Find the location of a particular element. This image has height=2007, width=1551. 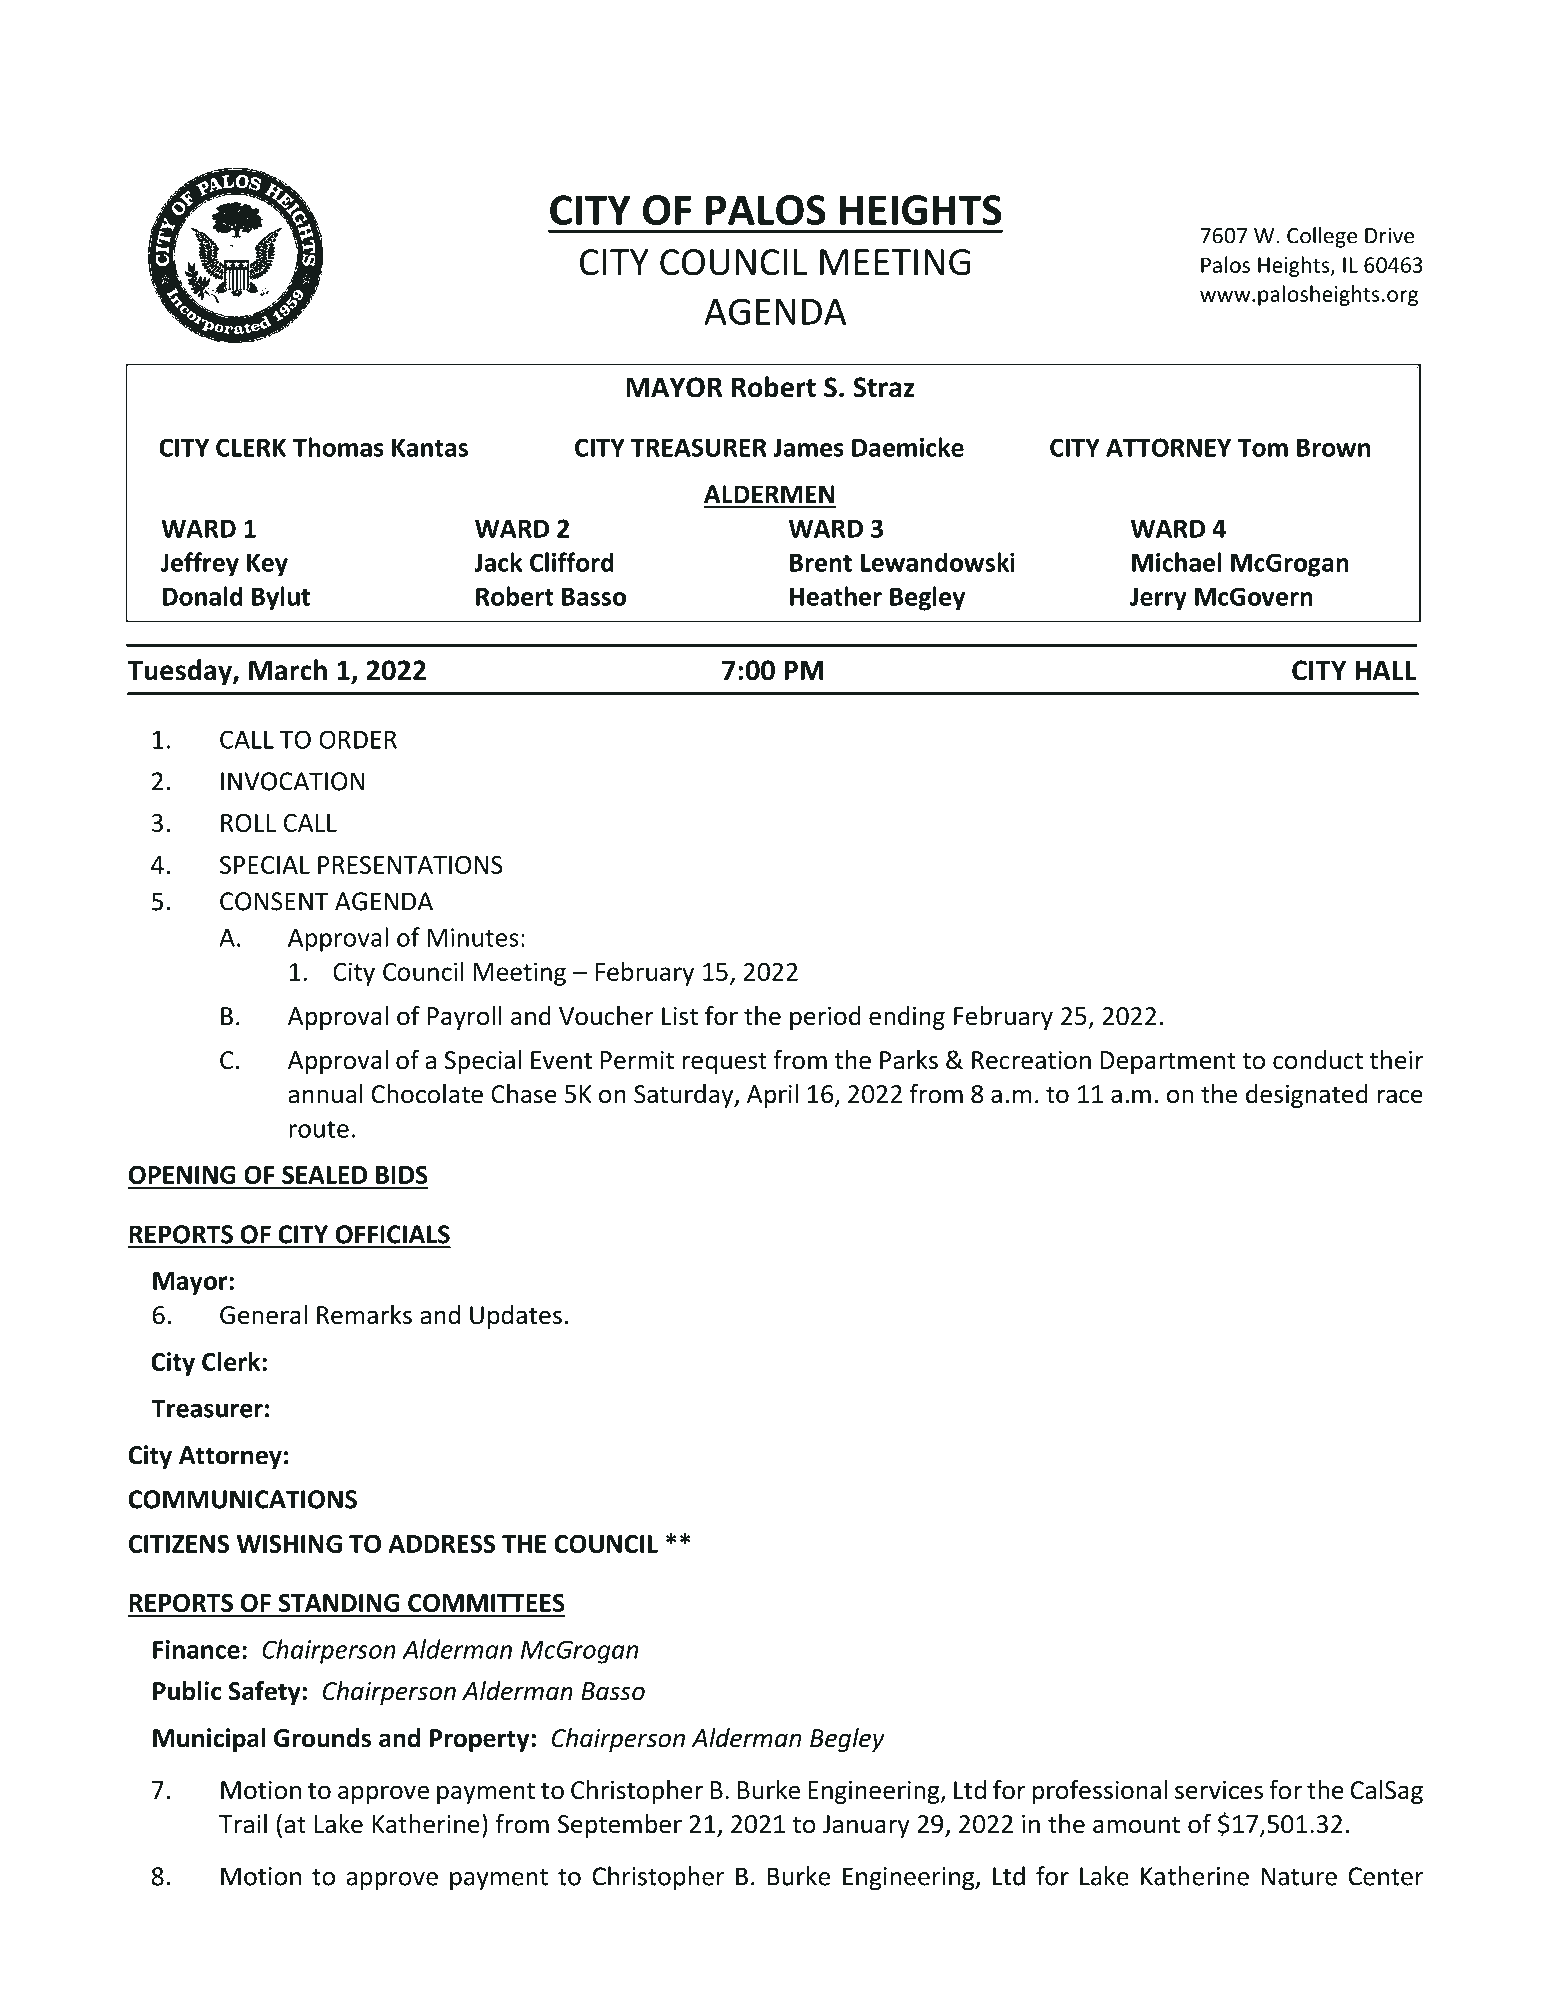

Remarks is located at coordinates (364, 1315).
